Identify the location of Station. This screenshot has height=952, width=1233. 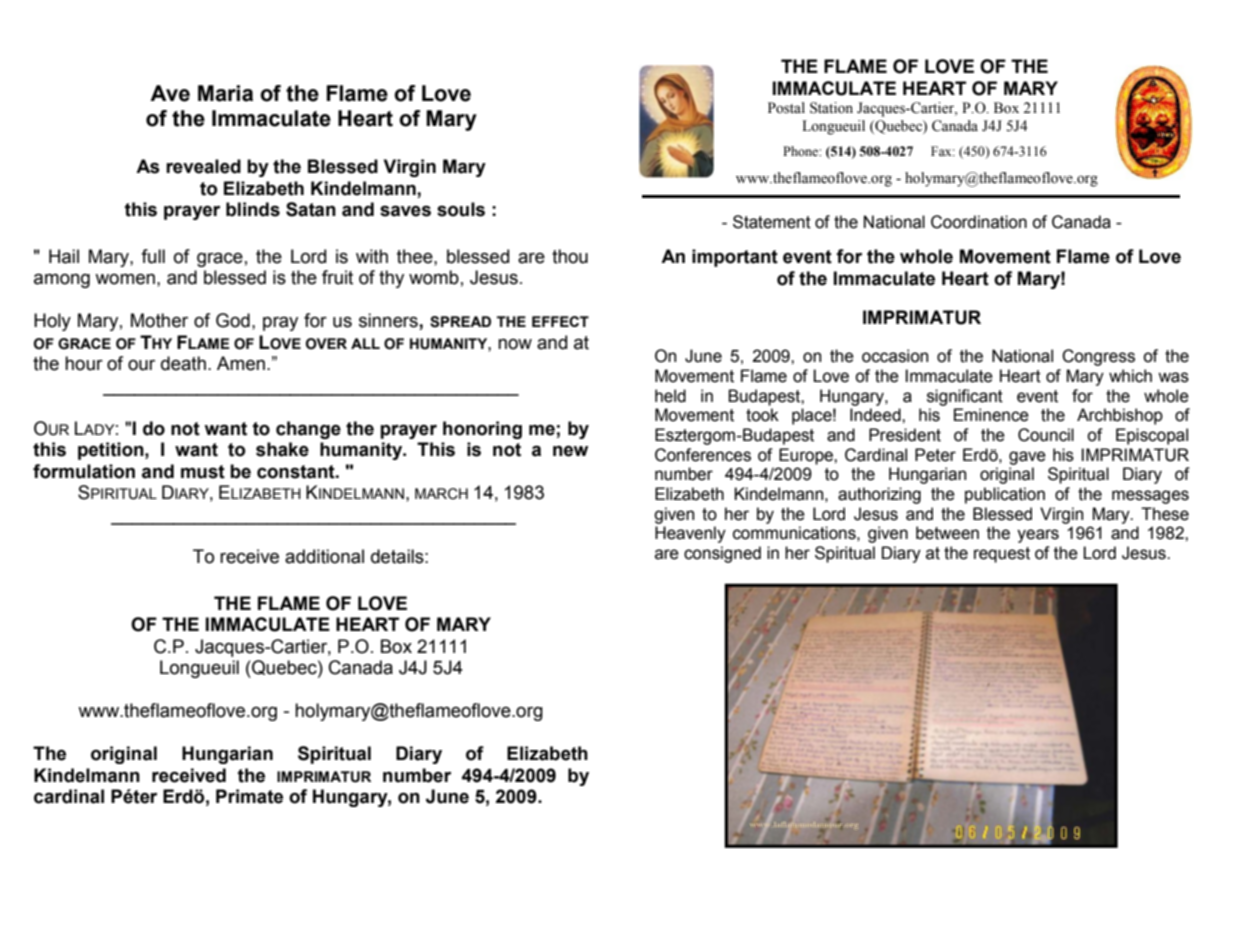
(831, 108).
